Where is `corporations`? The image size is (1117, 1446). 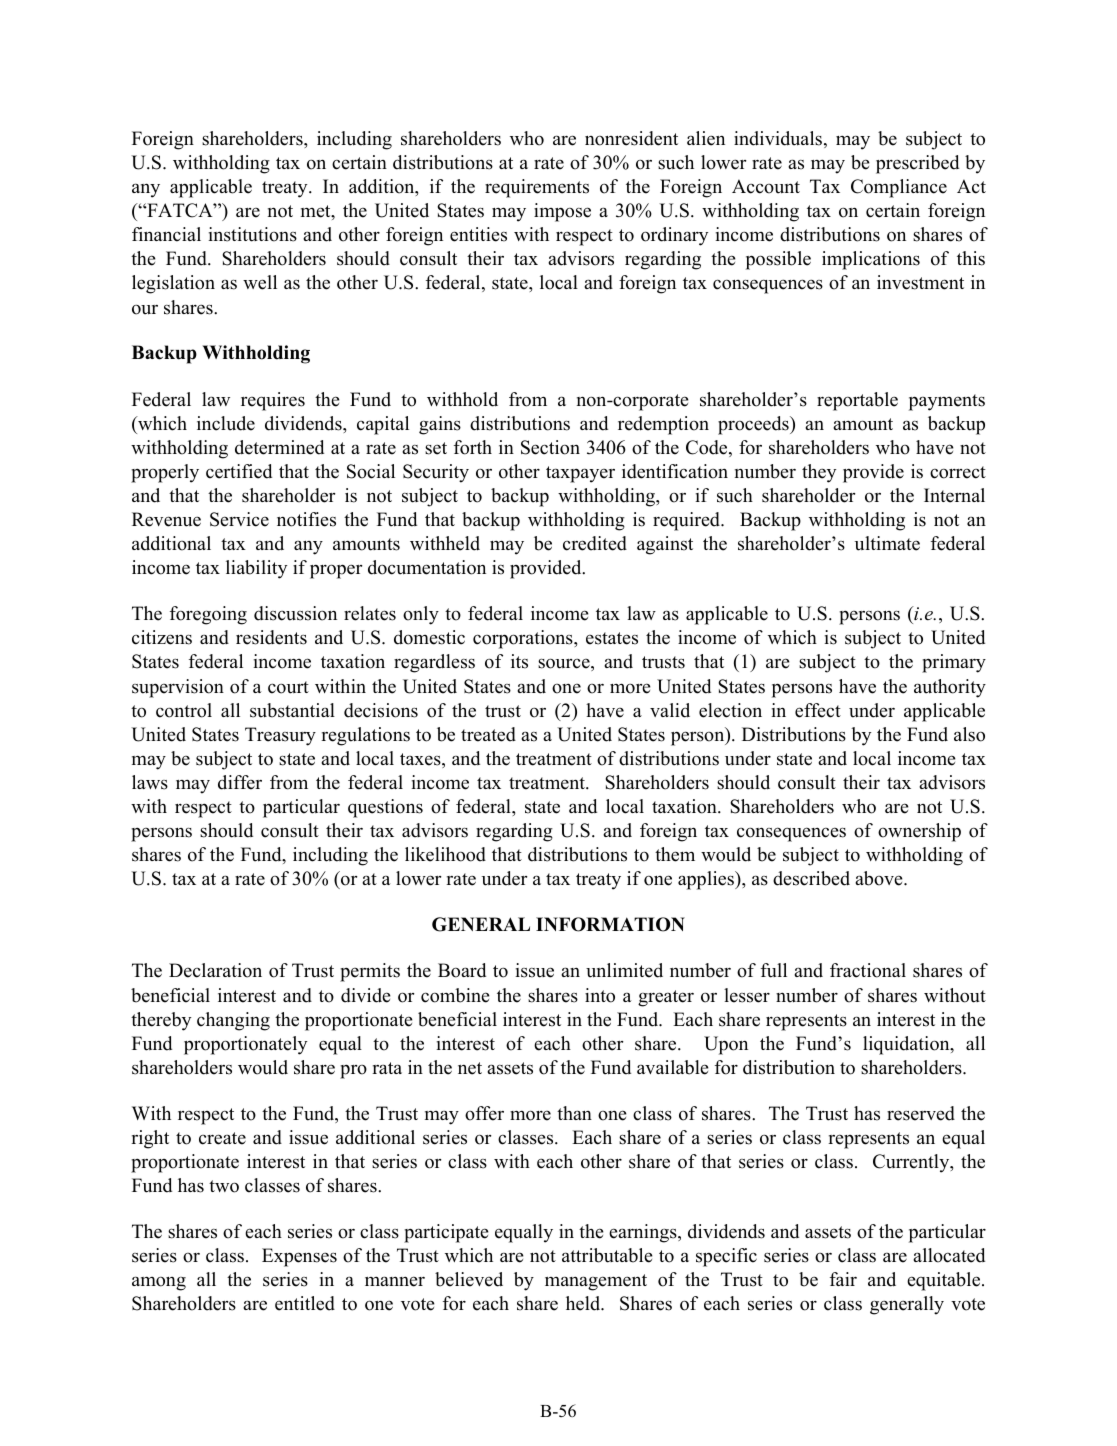 corporations is located at coordinates (524, 639).
